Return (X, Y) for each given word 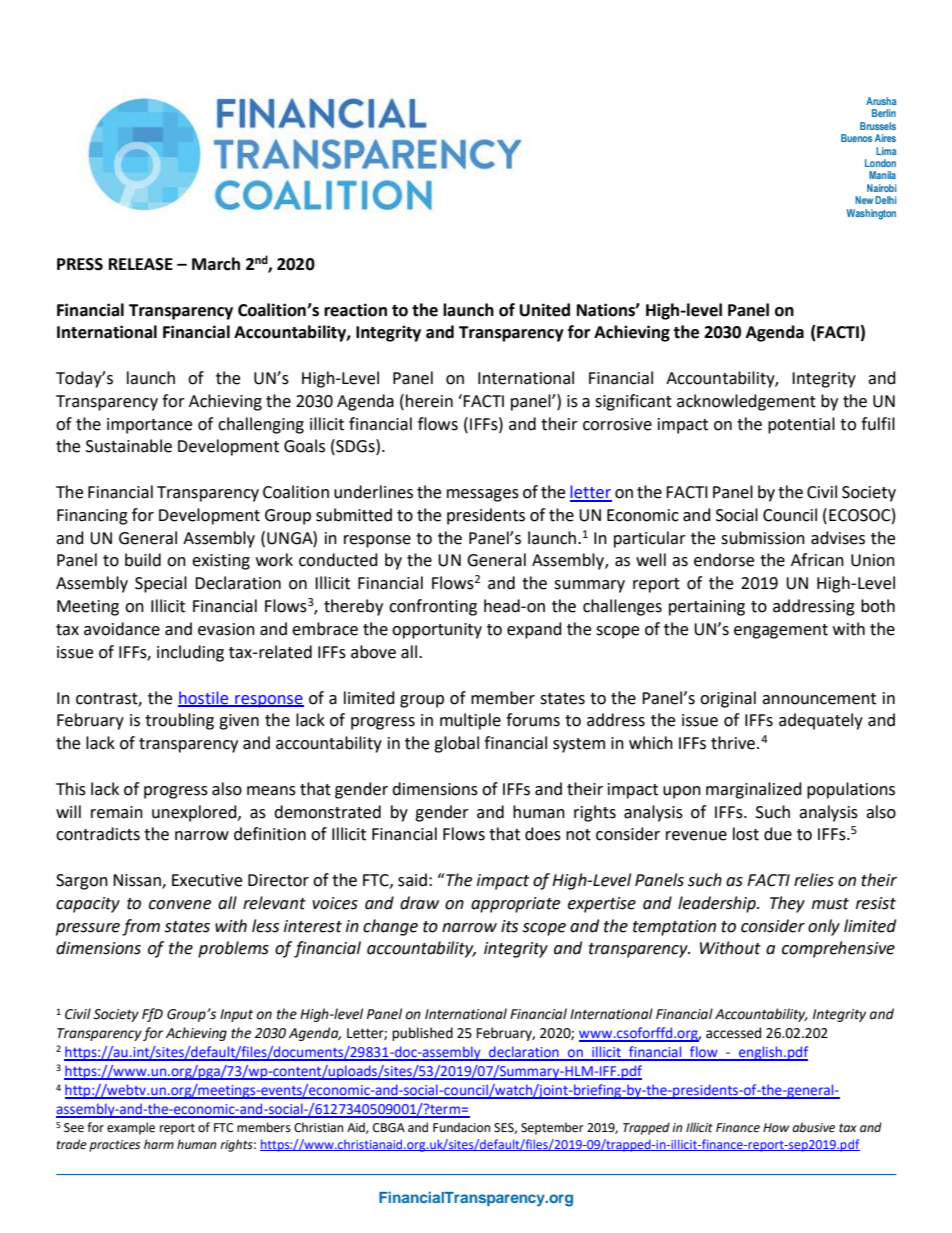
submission (763, 538)
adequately (821, 721)
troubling (179, 721)
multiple (470, 721)
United (545, 310)
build (143, 560)
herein (429, 401)
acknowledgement (746, 402)
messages (483, 495)
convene (180, 905)
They (787, 904)
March (216, 264)
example (131, 1128)
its (509, 926)
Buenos (856, 138)
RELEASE (141, 264)
